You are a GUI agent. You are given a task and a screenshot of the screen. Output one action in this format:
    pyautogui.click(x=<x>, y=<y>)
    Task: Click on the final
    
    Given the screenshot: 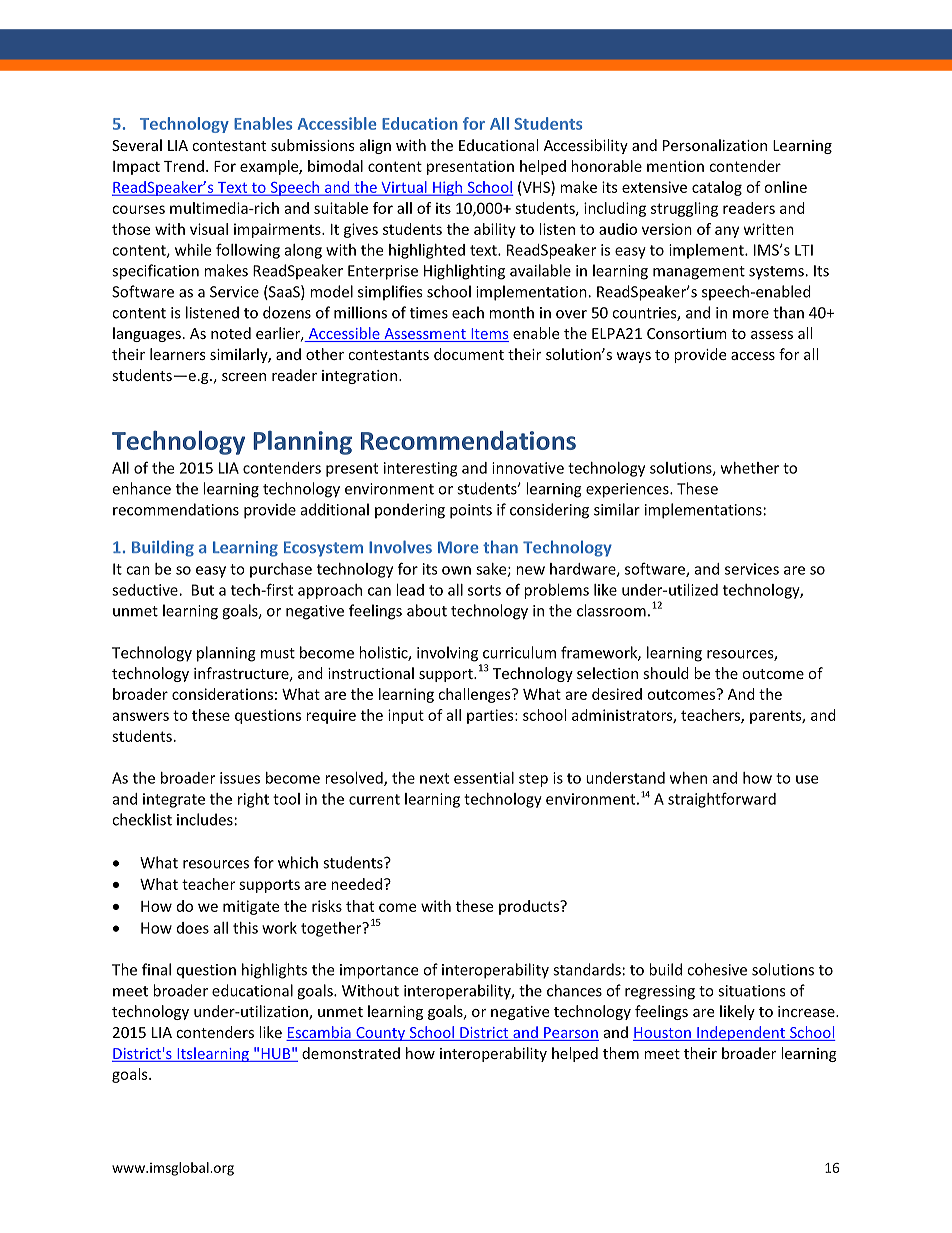 What is the action you would take?
    pyautogui.click(x=156, y=969)
